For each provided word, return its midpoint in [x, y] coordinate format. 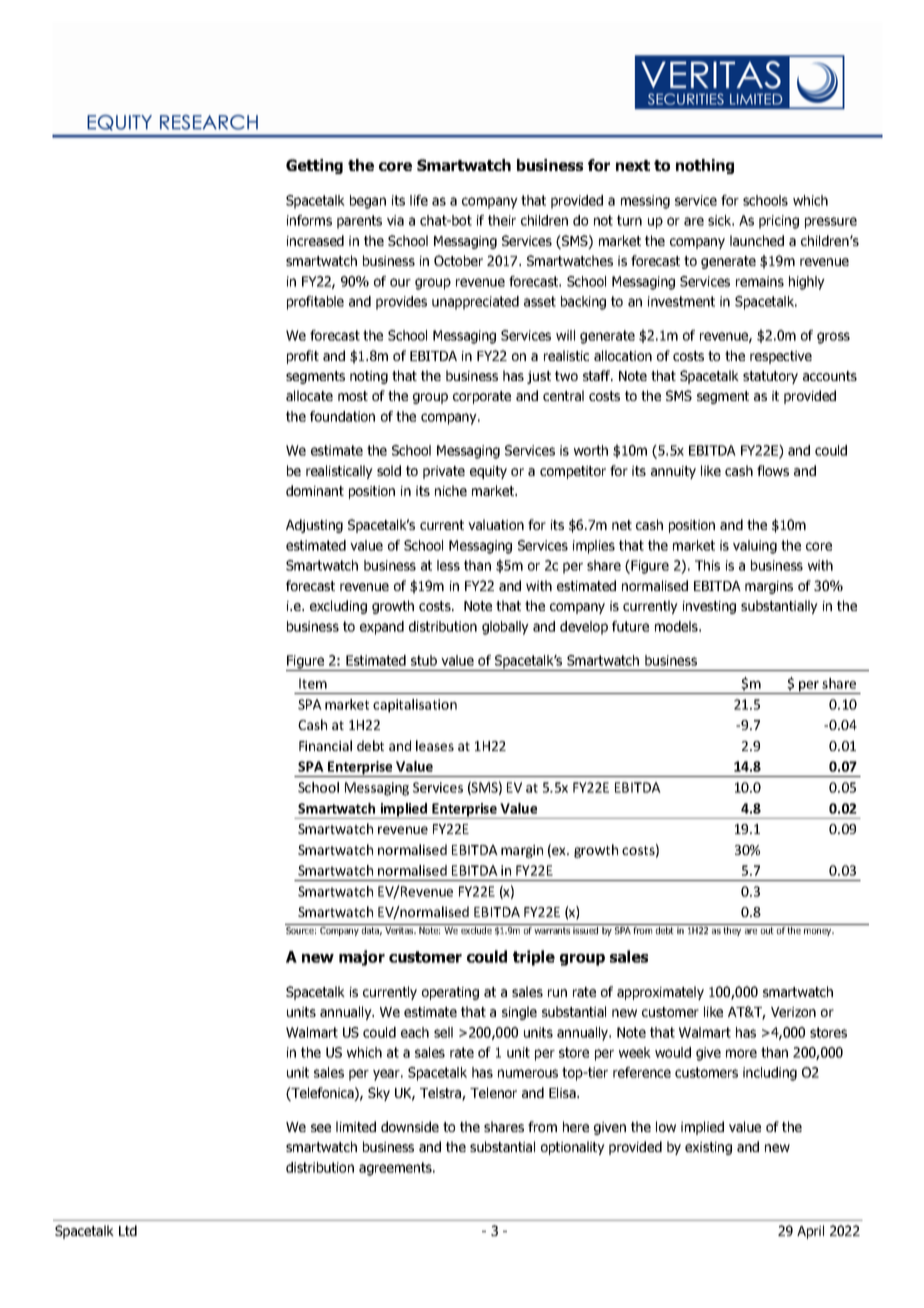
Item [313, 683]
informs [309, 220]
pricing [779, 222]
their [502, 220]
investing [709, 607]
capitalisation [415, 706]
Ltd [128, 1230]
